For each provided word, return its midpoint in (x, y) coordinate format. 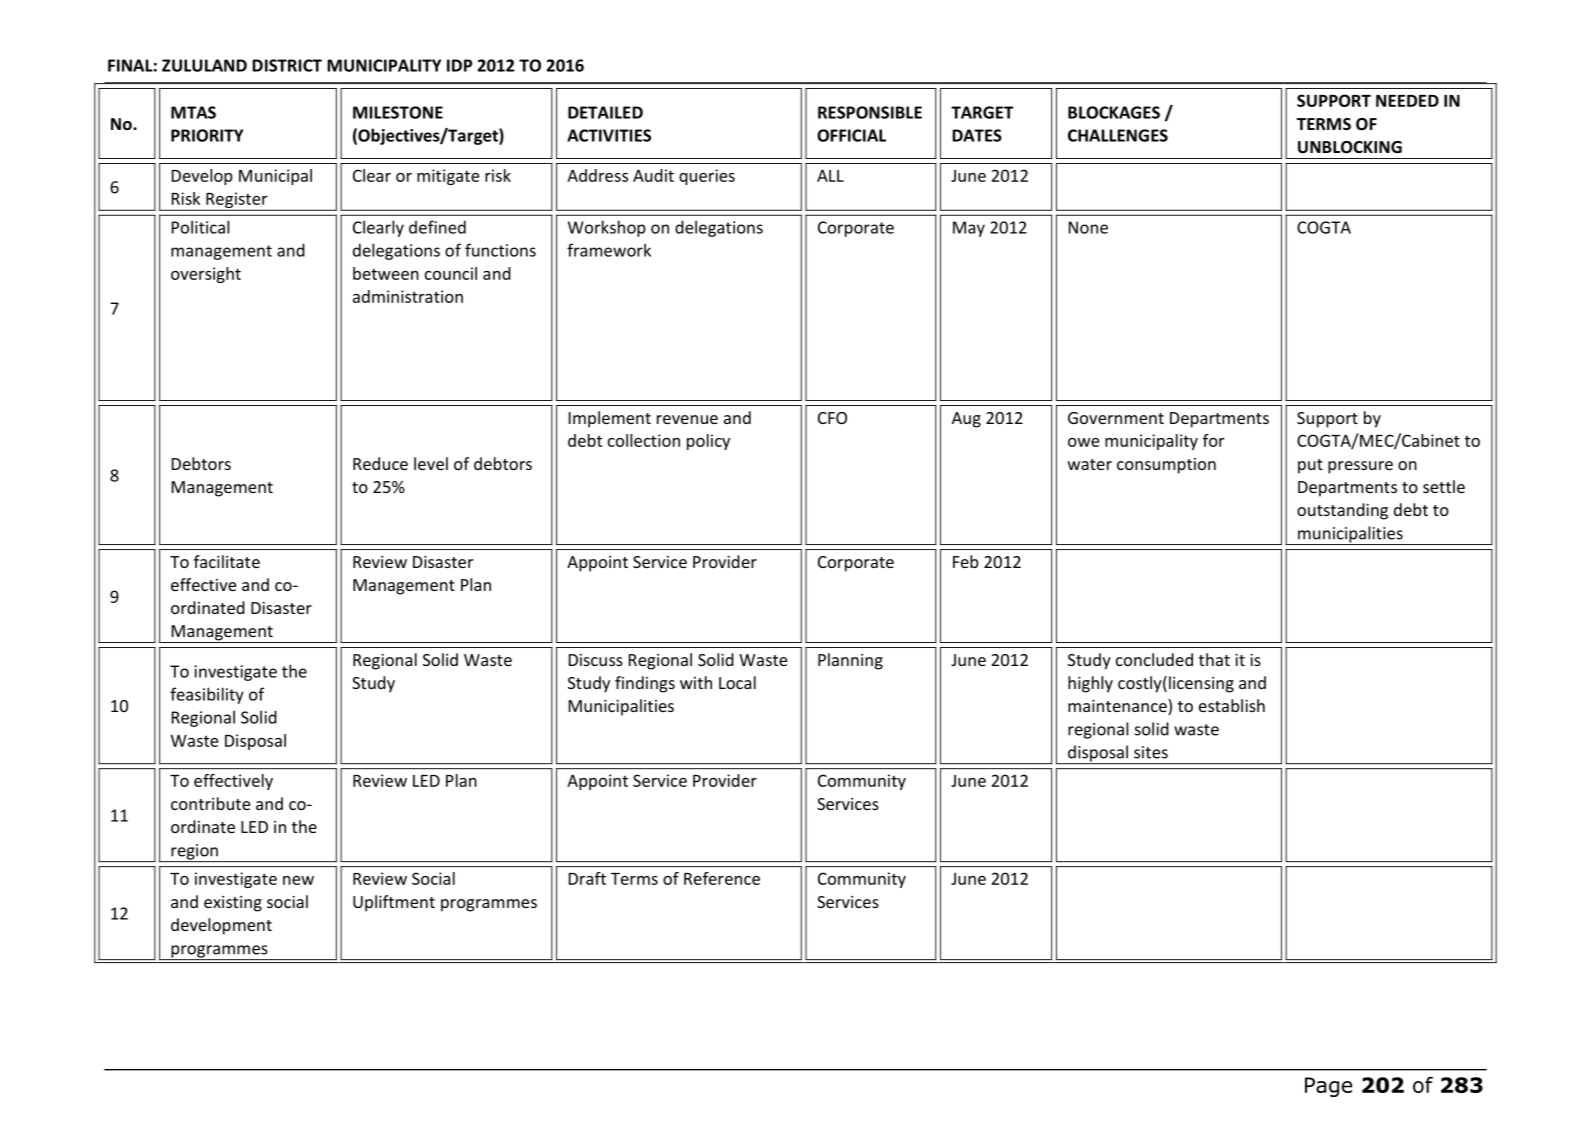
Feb (966, 561)
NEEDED (1407, 101)
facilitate (227, 561)
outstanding (1342, 511)
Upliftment (394, 903)
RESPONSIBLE (870, 112)
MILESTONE (398, 112)
